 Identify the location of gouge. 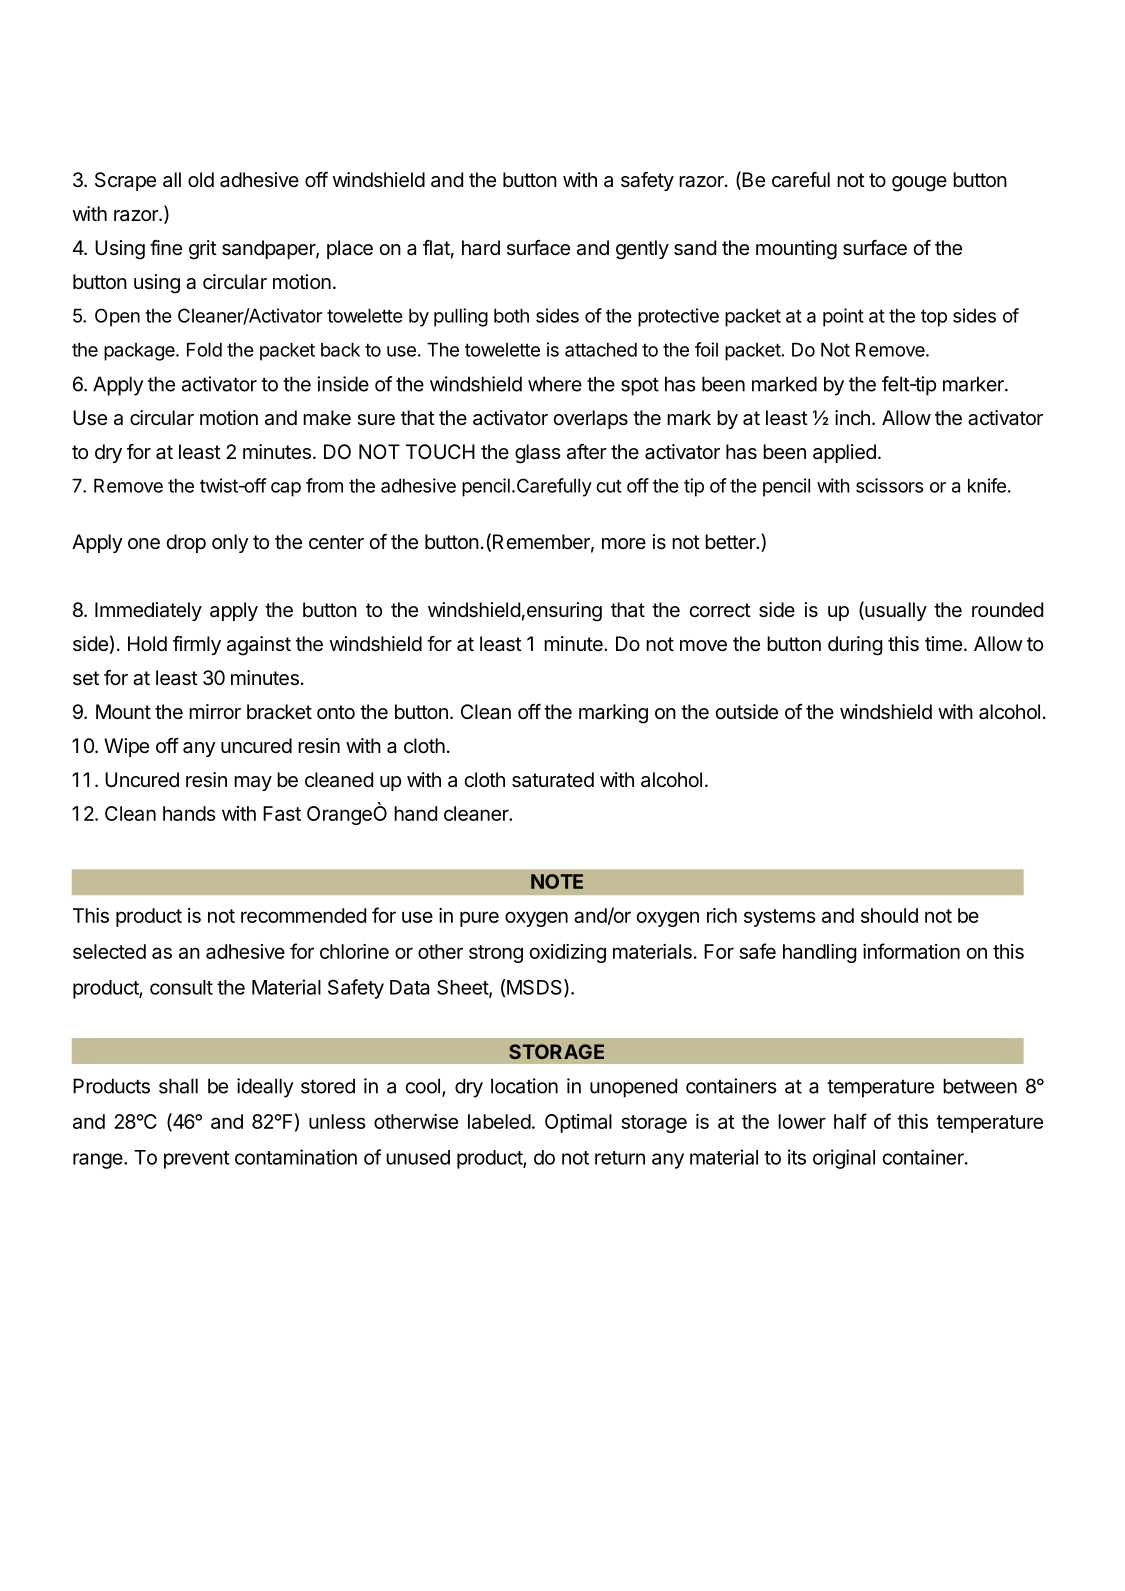
(919, 184).
